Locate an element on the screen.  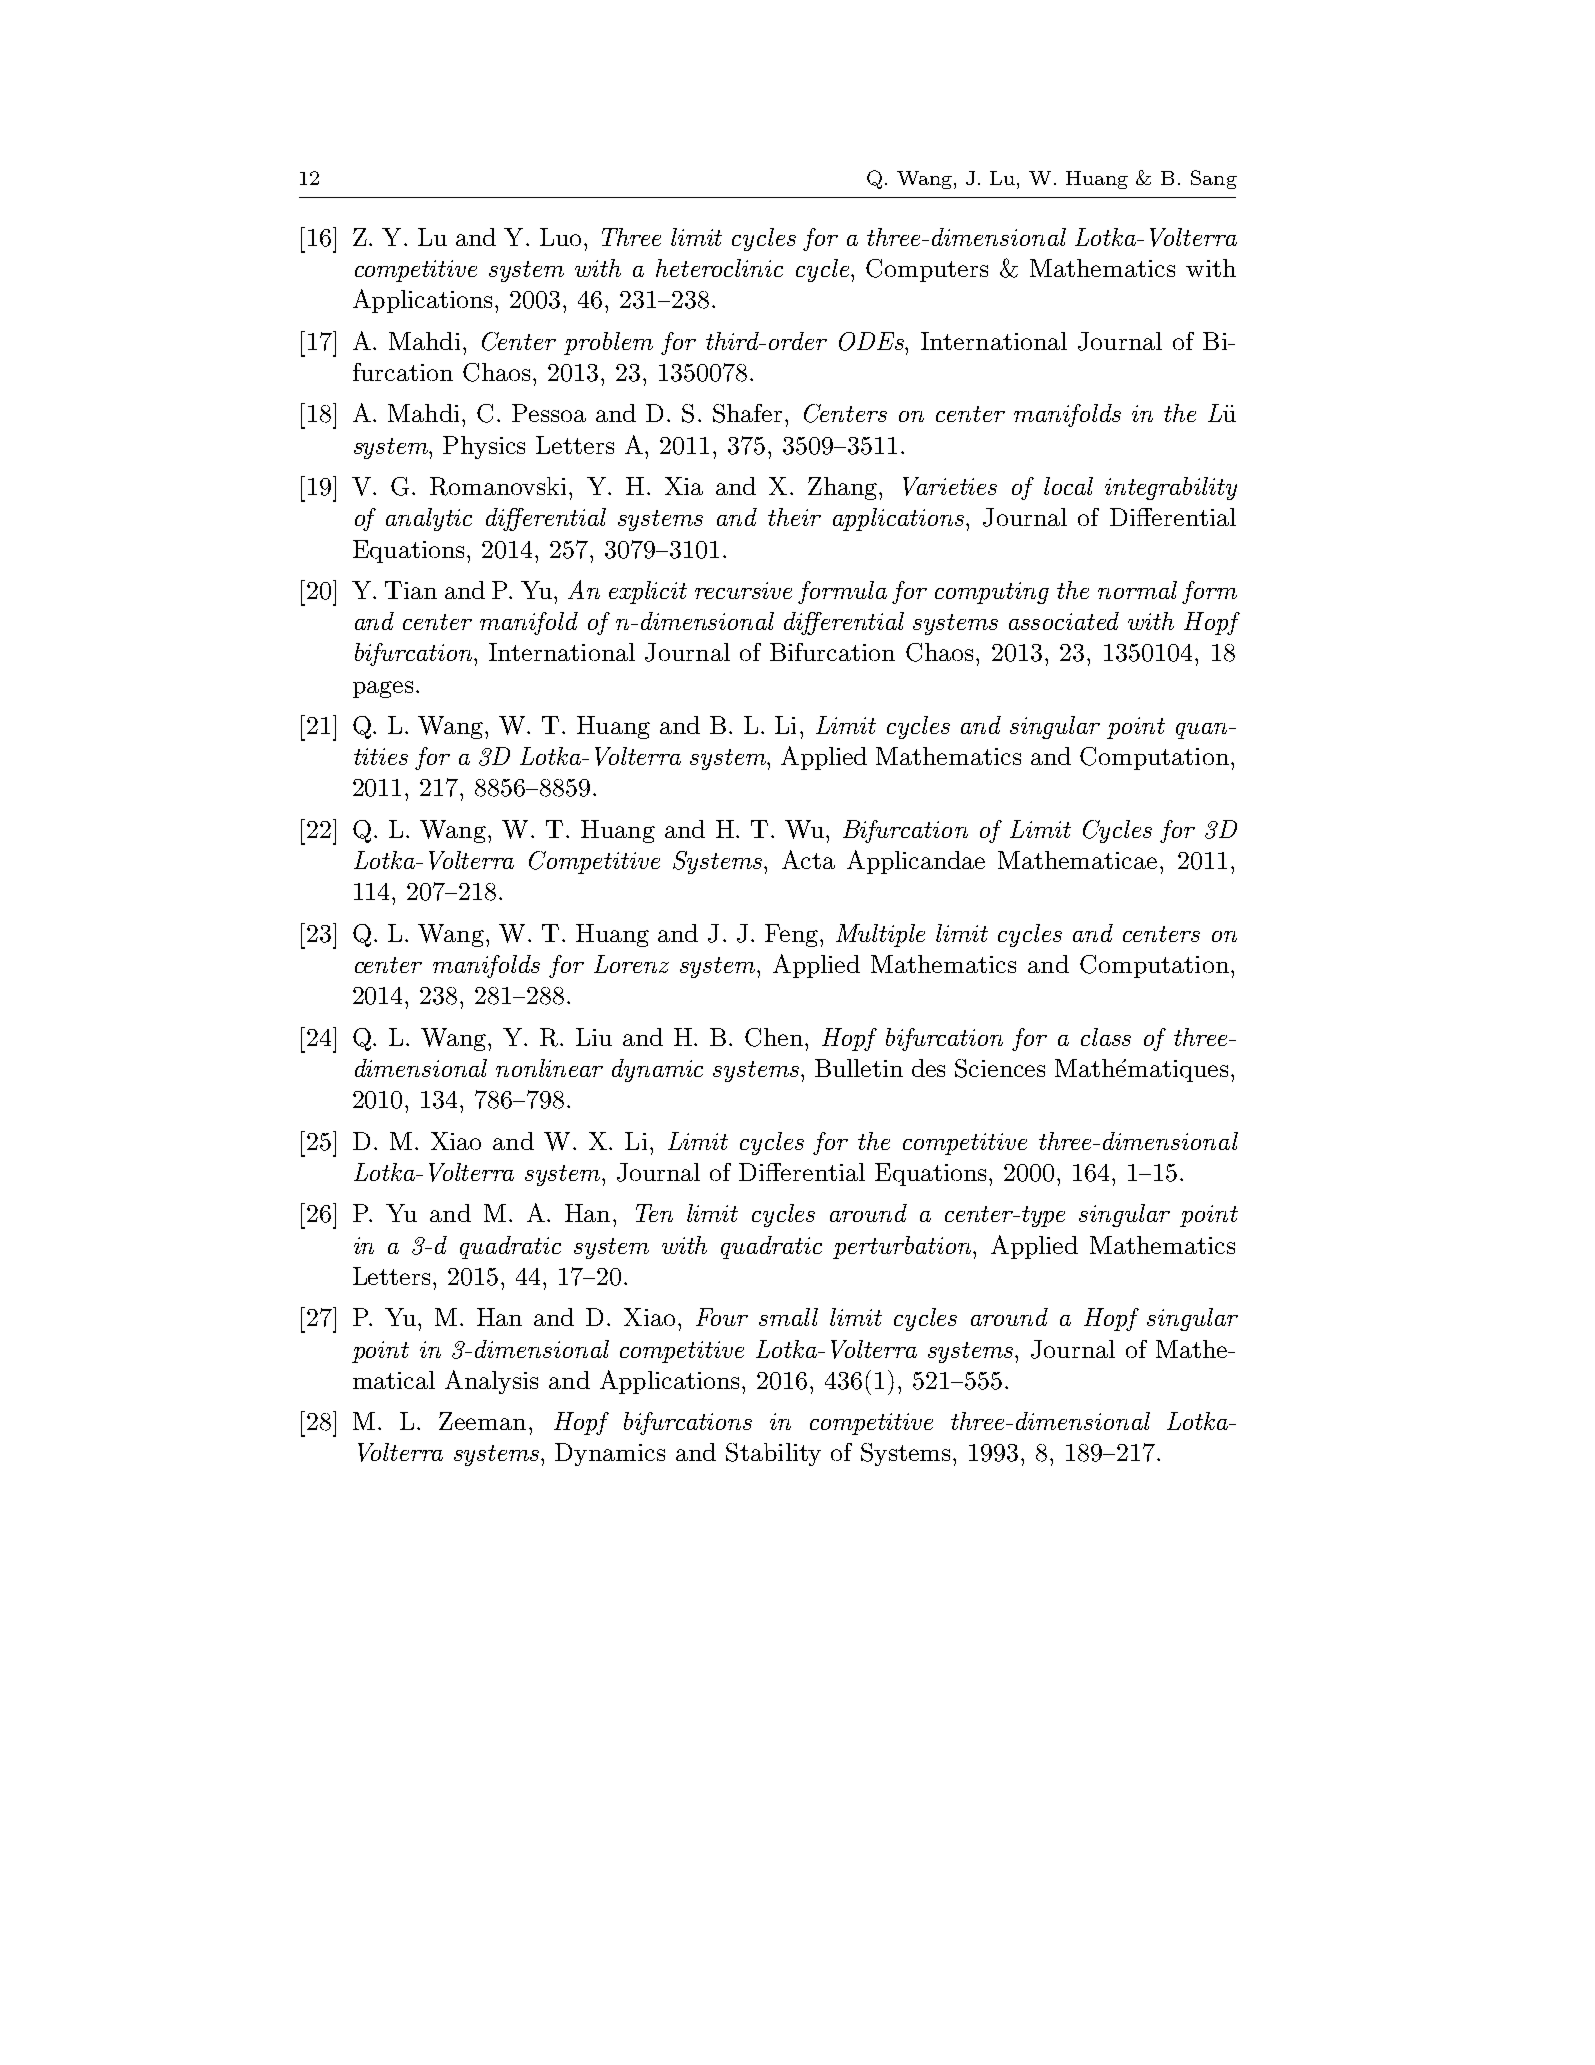
Zeeman is located at coordinates (482, 1421).
